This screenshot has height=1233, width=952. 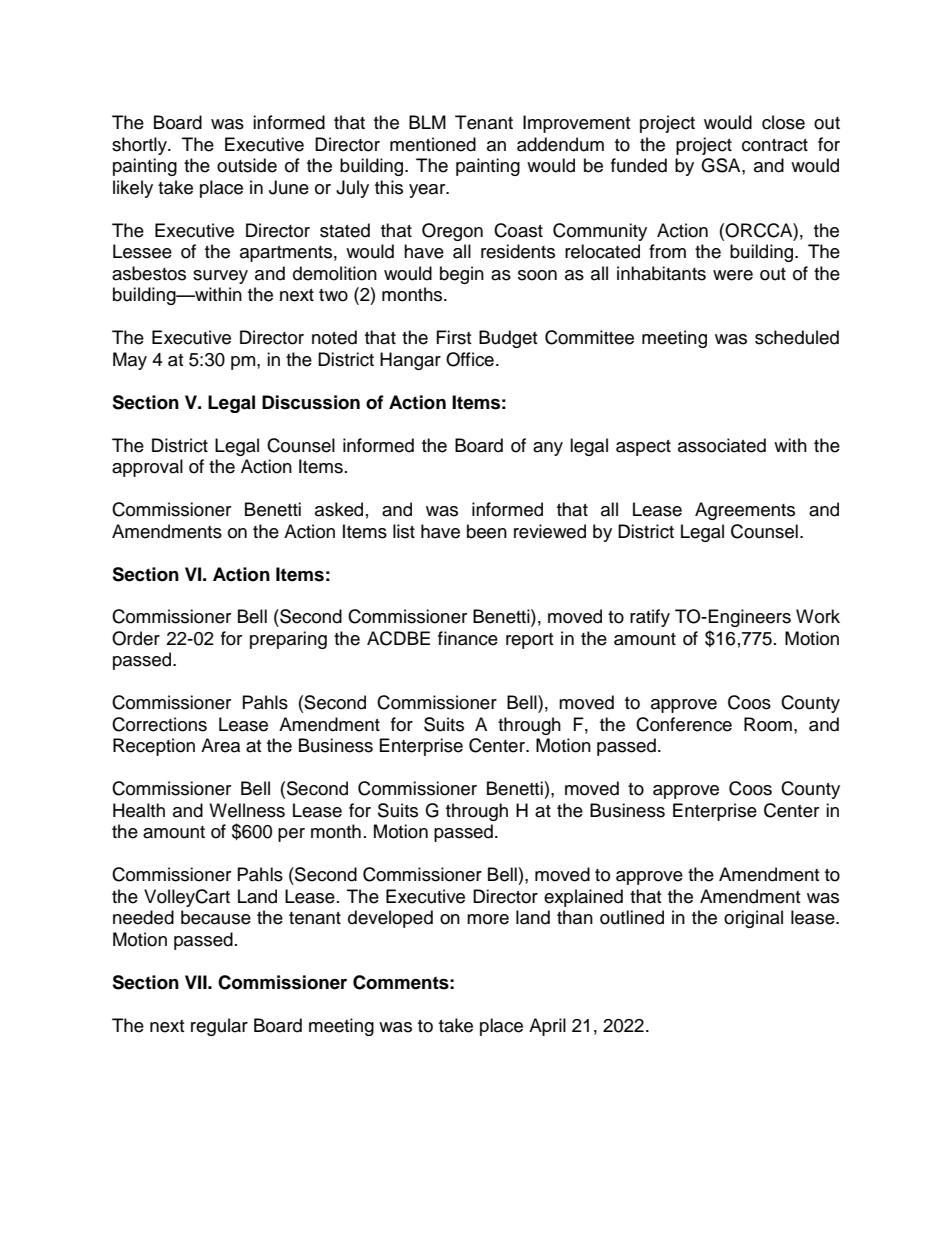 What do you see at coordinates (136, 638) in the screenshot?
I see `Order` at bounding box center [136, 638].
